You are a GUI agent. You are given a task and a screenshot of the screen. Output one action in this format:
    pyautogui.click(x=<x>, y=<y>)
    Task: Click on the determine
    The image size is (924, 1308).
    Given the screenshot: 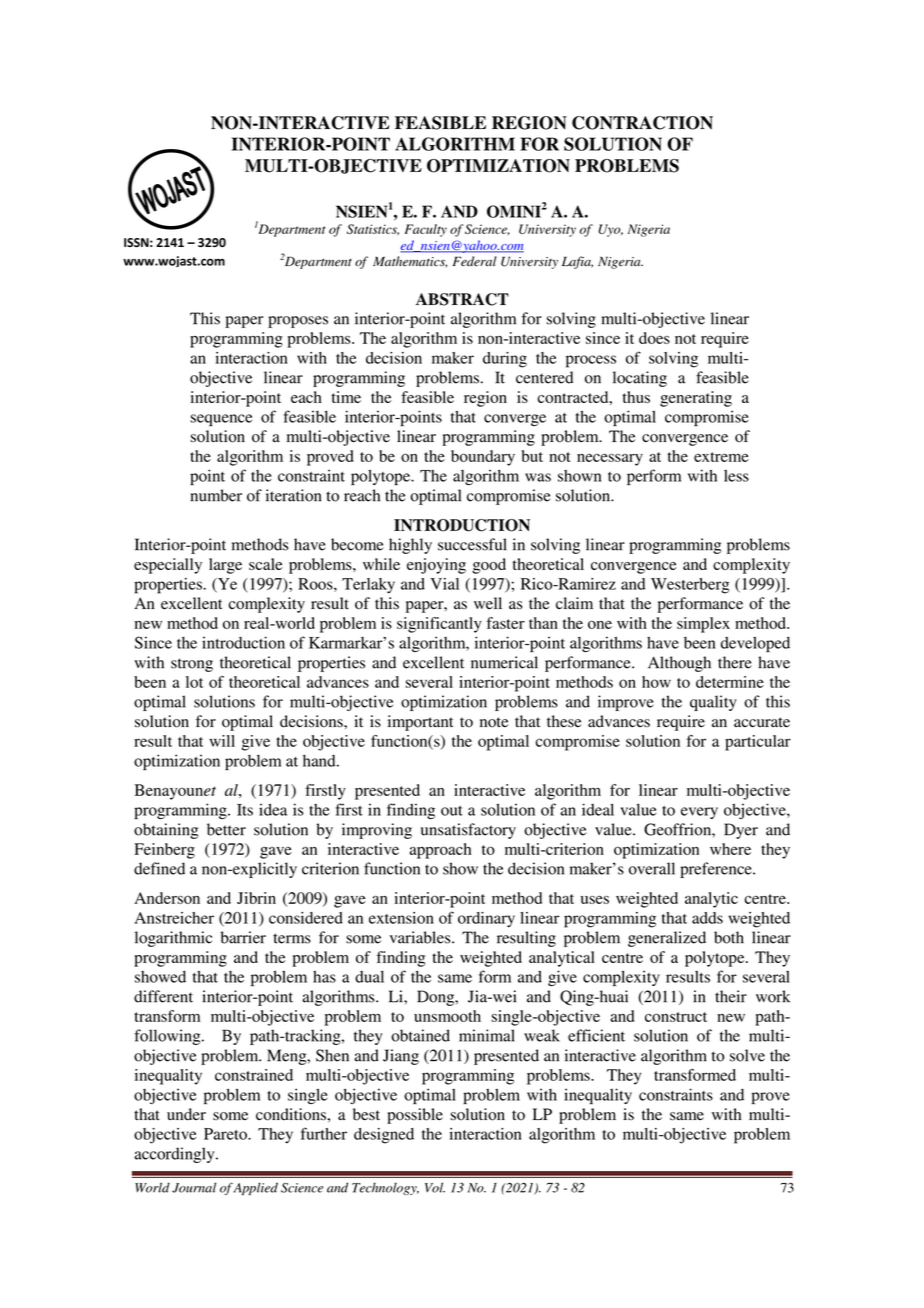 What is the action you would take?
    pyautogui.click(x=730, y=682)
